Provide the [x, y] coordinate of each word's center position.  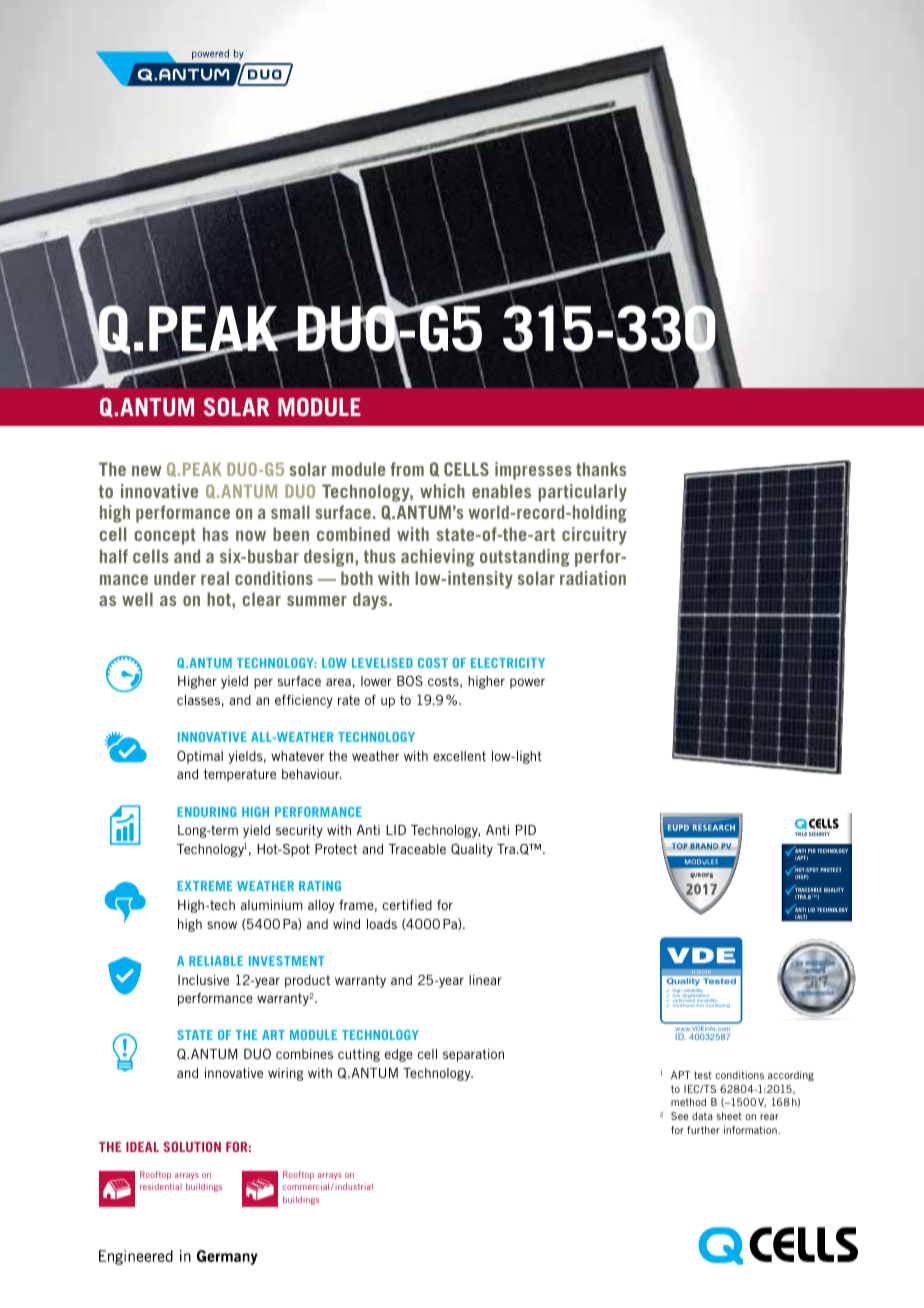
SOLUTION [192, 1147]
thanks [601, 469]
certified [407, 905]
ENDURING [207, 812]
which [442, 491]
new [147, 471]
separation [473, 1055]
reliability [693, 992]
